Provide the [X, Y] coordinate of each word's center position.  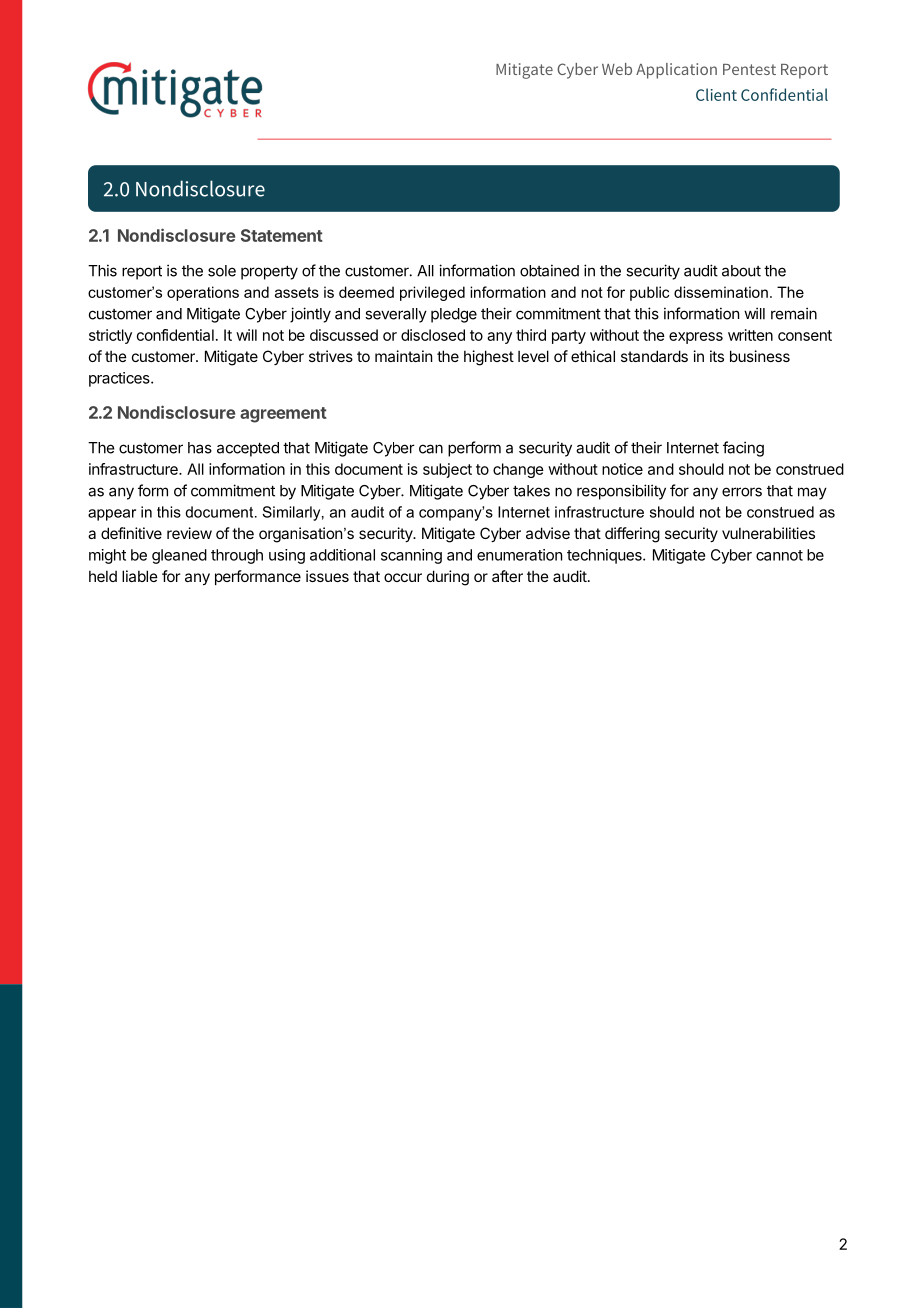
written [750, 335]
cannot [779, 555]
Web [617, 69]
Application [676, 71]
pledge [454, 315]
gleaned [179, 556]
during [448, 578]
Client [716, 94]
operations [203, 293]
